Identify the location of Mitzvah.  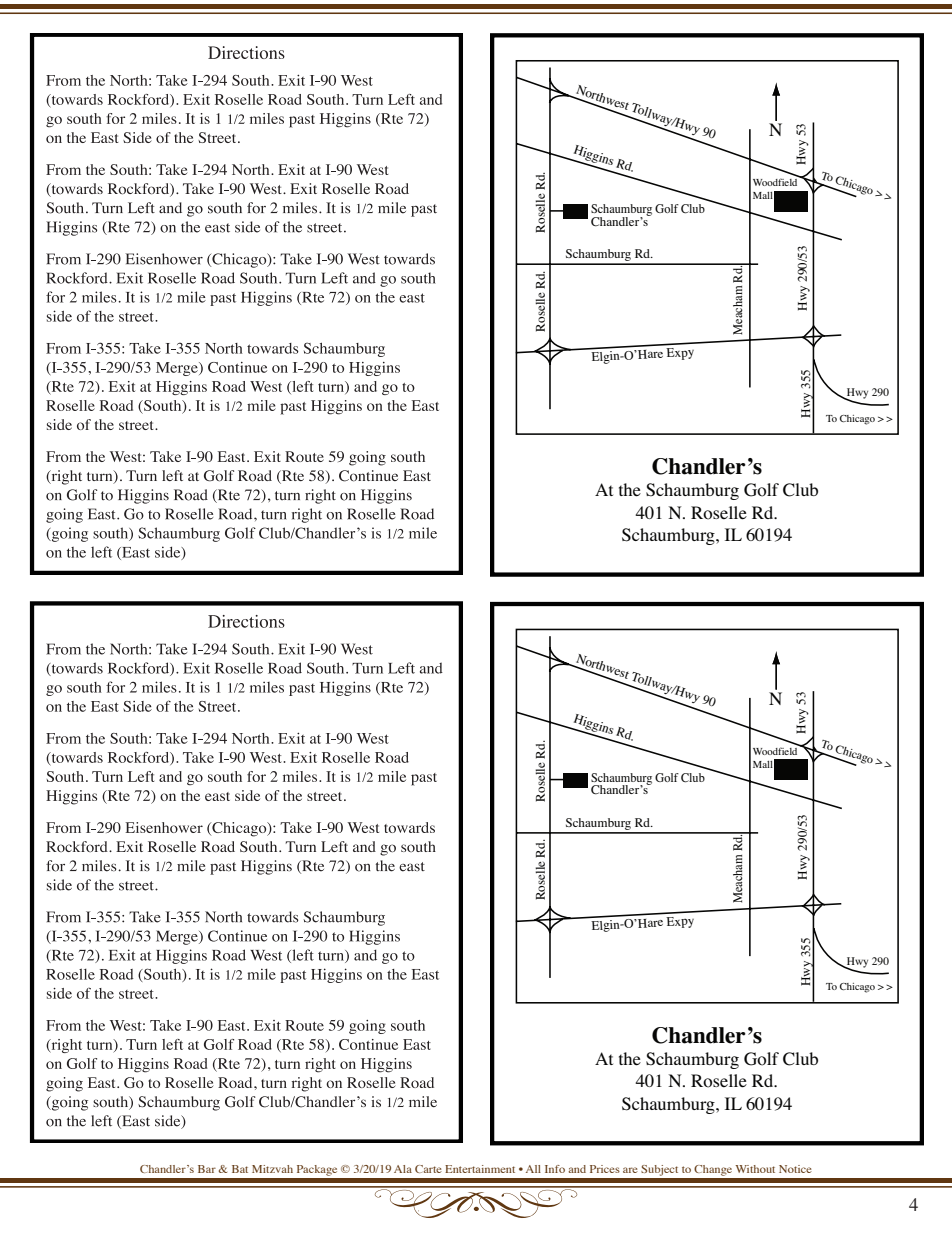
(272, 1169).
